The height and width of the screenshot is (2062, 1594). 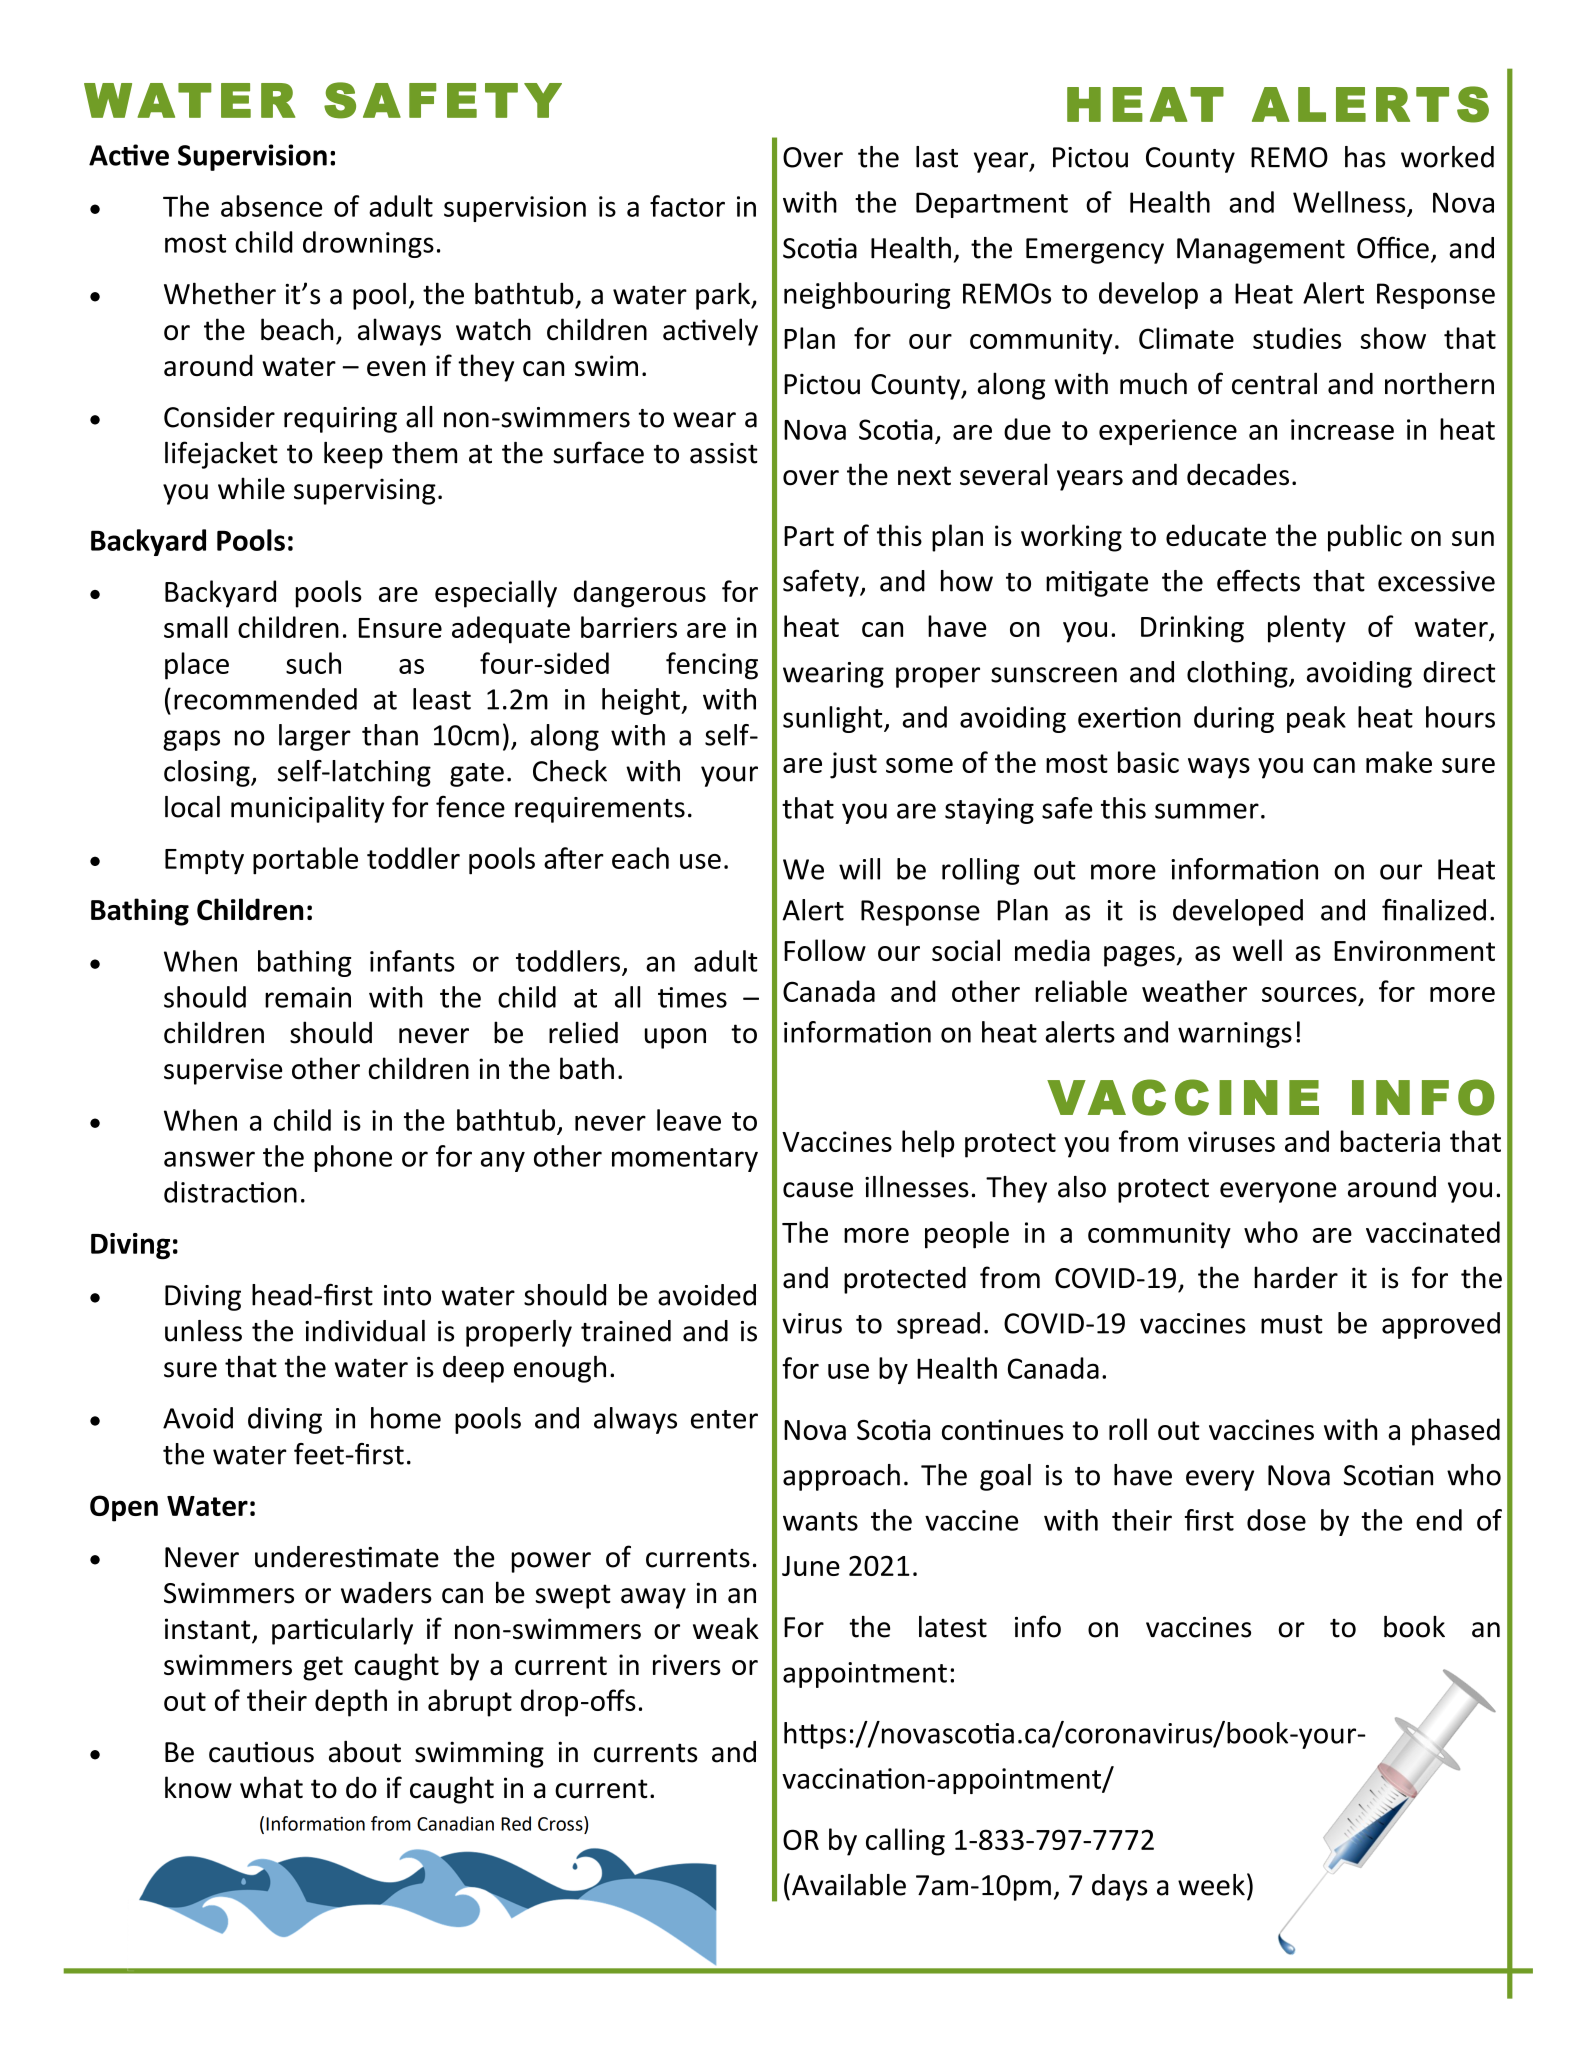 I want to click on remain, so click(x=308, y=997).
